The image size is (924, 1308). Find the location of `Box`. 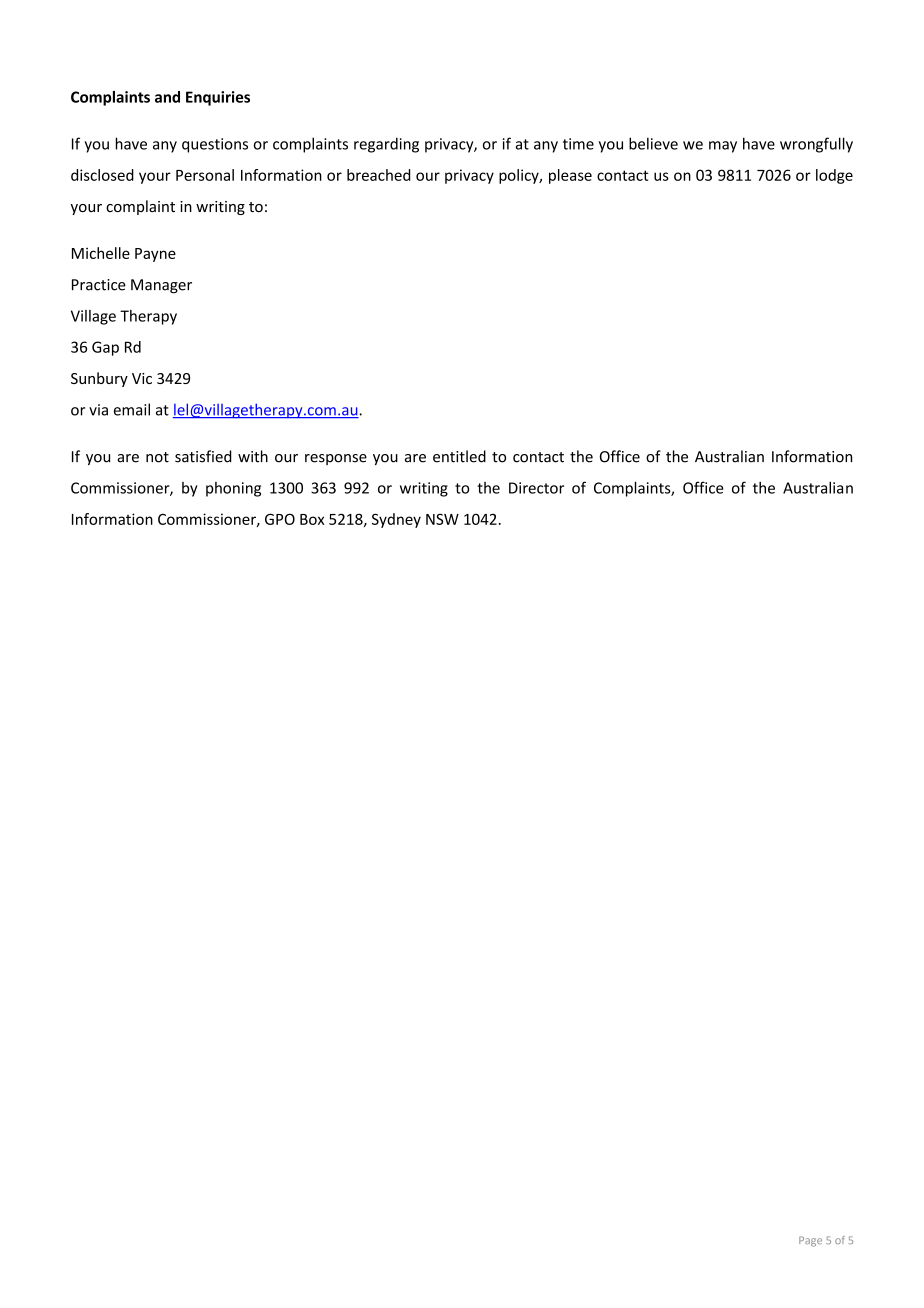

Box is located at coordinates (312, 519).
